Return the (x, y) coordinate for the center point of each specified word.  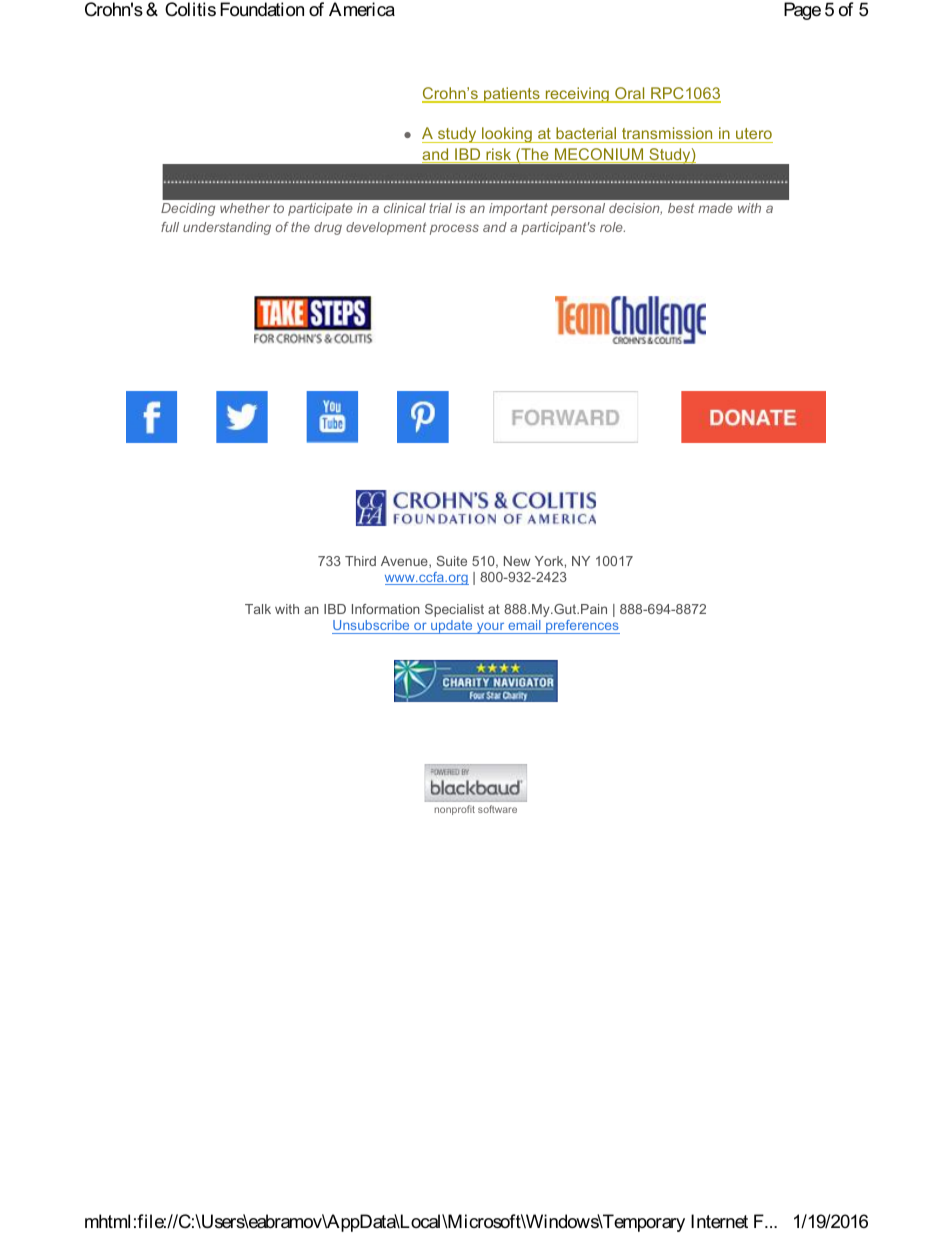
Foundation (262, 9)
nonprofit (455, 810)
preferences (582, 627)
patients (512, 95)
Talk (258, 609)
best (681, 208)
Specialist (454, 610)
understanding (227, 228)
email (524, 627)
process (454, 229)
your (491, 628)
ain (598, 609)
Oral (630, 94)
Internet (719, 1221)
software (497, 809)
